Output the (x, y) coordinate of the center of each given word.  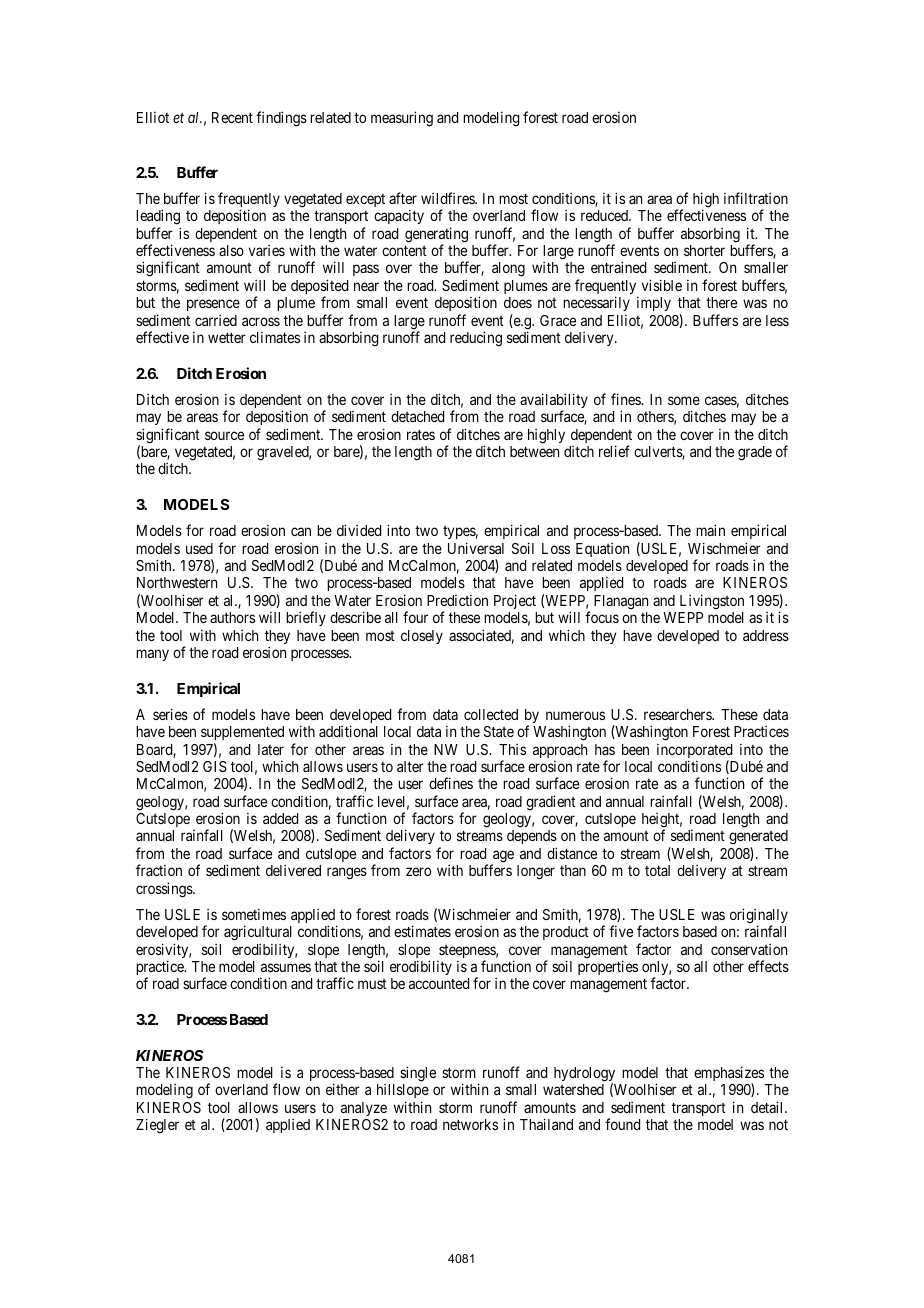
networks (470, 1124)
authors (232, 617)
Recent (232, 117)
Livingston (712, 602)
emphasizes (729, 1075)
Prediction (457, 600)
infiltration (756, 198)
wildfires (448, 198)
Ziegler (157, 1126)
